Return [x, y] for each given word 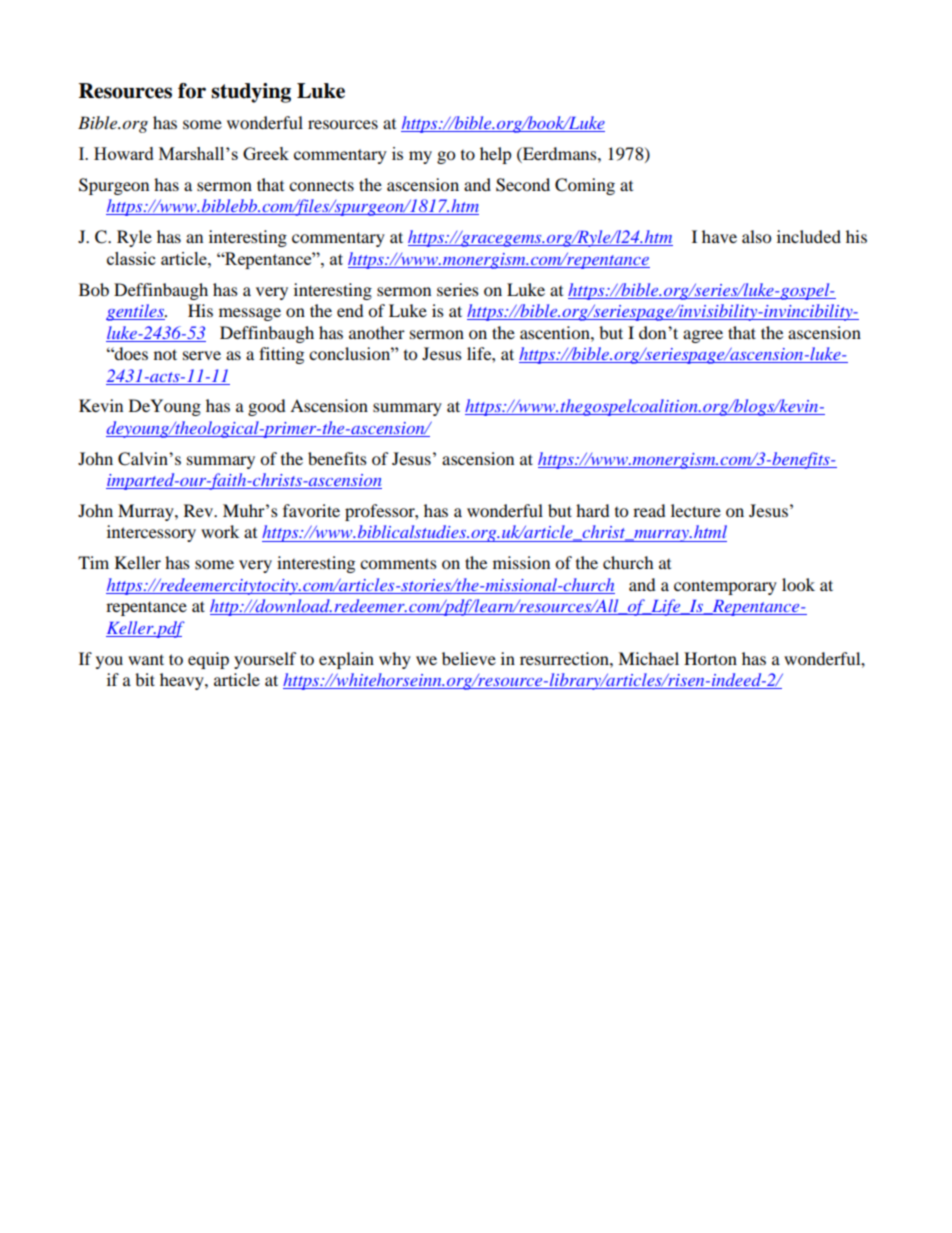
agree [703, 336]
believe [469, 658]
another [377, 332]
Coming [585, 186]
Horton [710, 658]
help [496, 155]
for [192, 91]
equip [208, 660]
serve [202, 355]
